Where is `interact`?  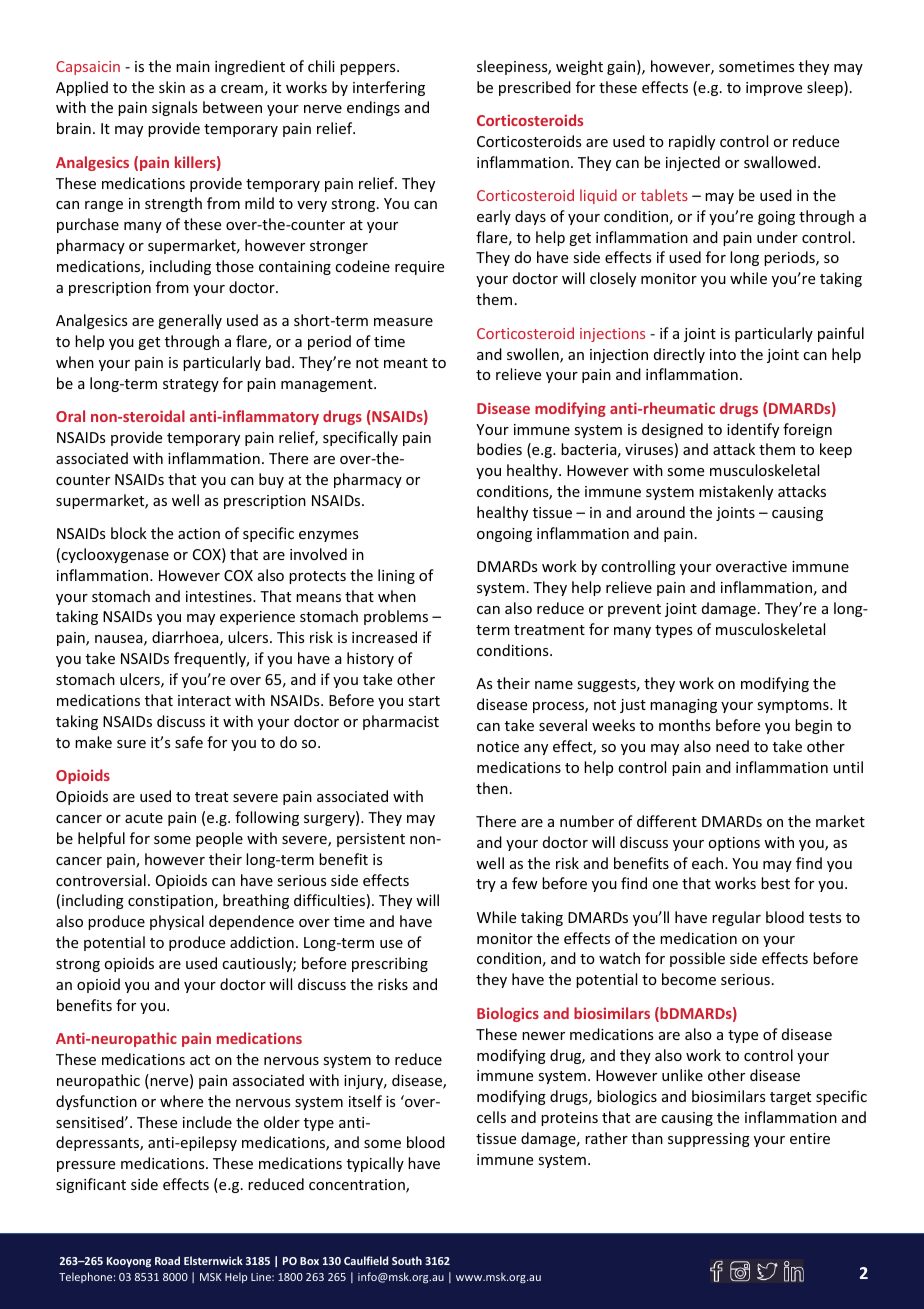
interact is located at coordinates (204, 700).
